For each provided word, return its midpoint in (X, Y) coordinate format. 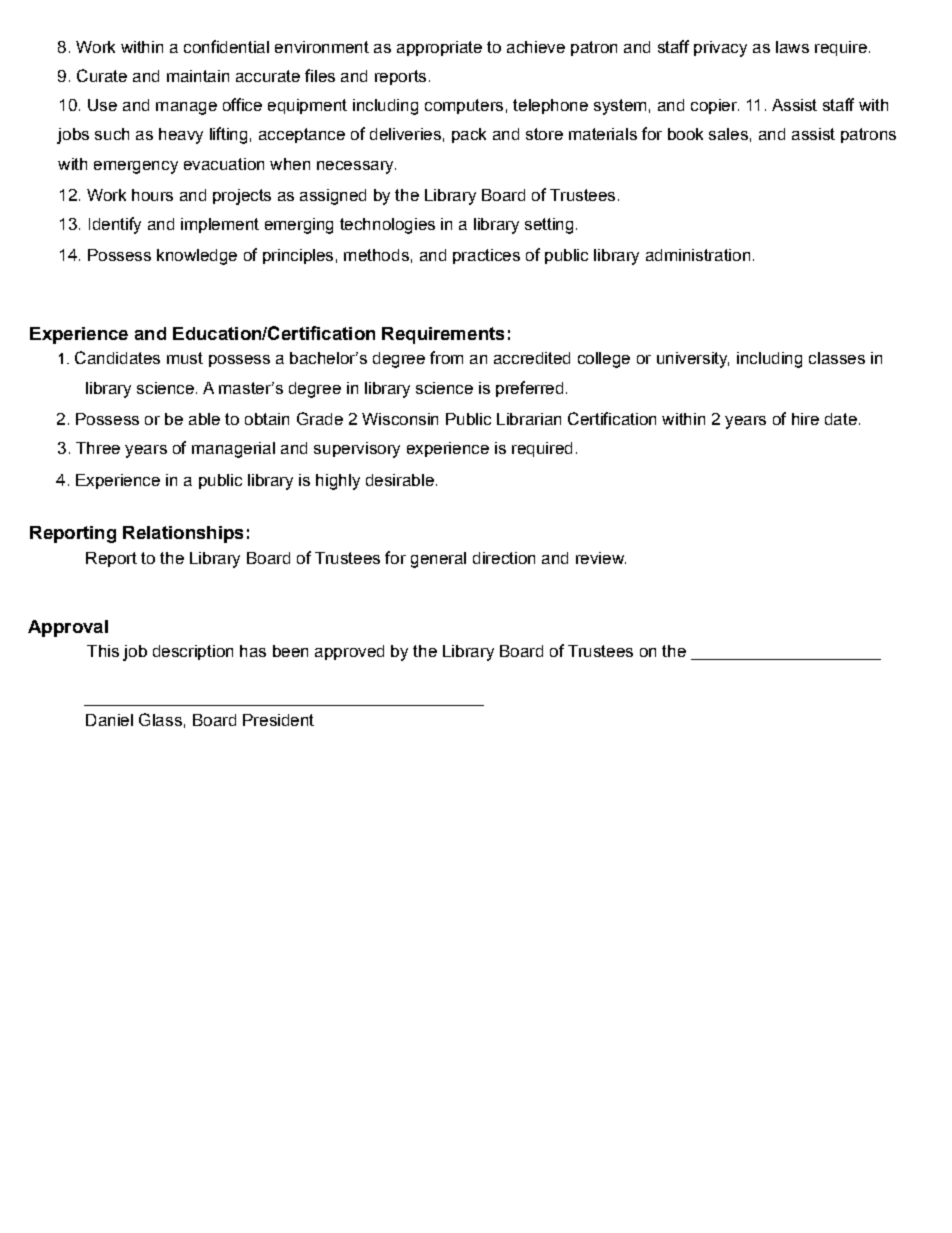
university (693, 360)
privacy (720, 49)
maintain (198, 76)
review (601, 558)
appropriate (439, 48)
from (446, 357)
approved (349, 652)
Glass (160, 719)
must (185, 358)
